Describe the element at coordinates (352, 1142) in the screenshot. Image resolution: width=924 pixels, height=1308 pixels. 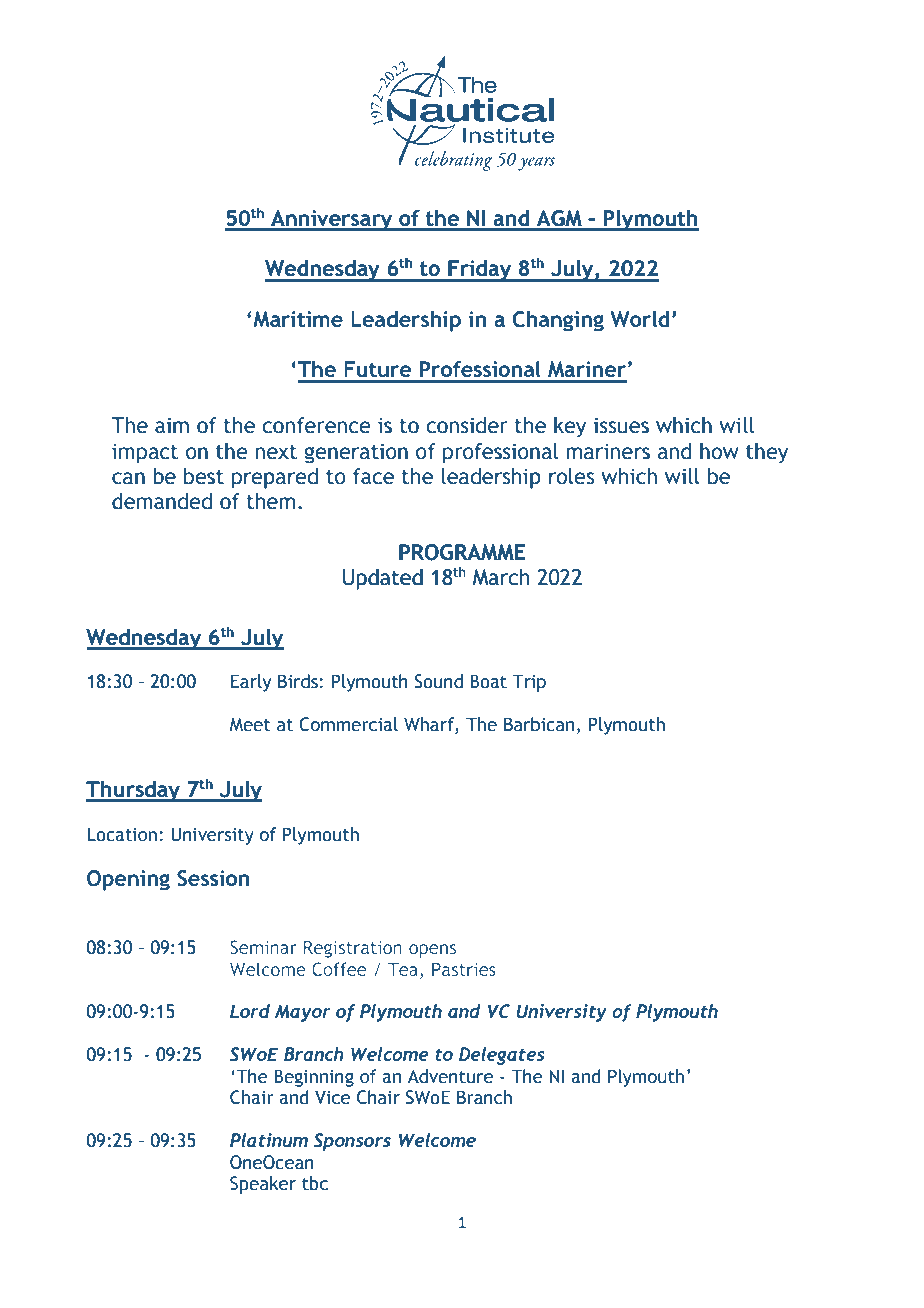
I see `Sponsors` at that location.
